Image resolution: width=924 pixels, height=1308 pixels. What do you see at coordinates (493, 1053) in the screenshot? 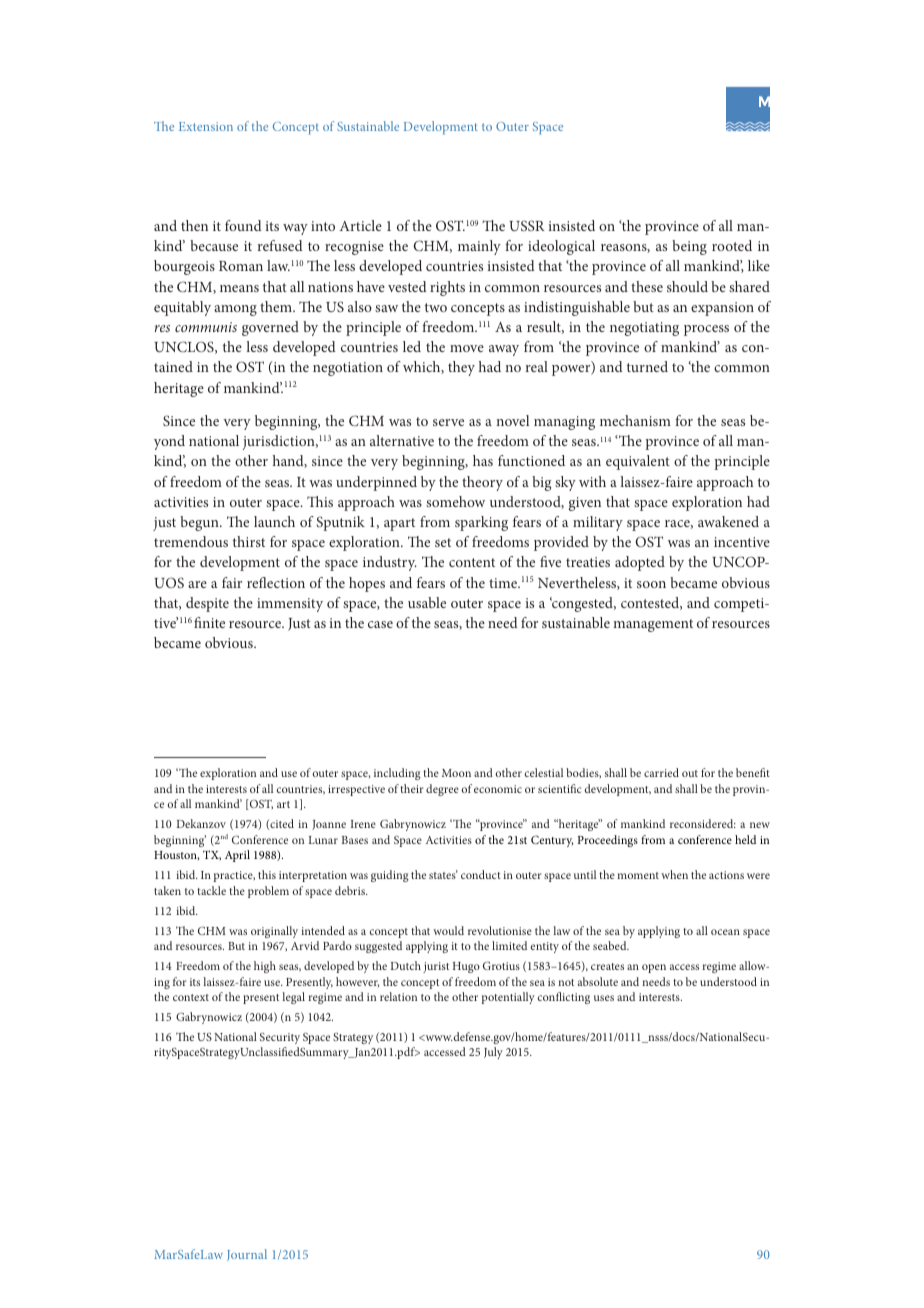
I see `July` at bounding box center [493, 1053].
